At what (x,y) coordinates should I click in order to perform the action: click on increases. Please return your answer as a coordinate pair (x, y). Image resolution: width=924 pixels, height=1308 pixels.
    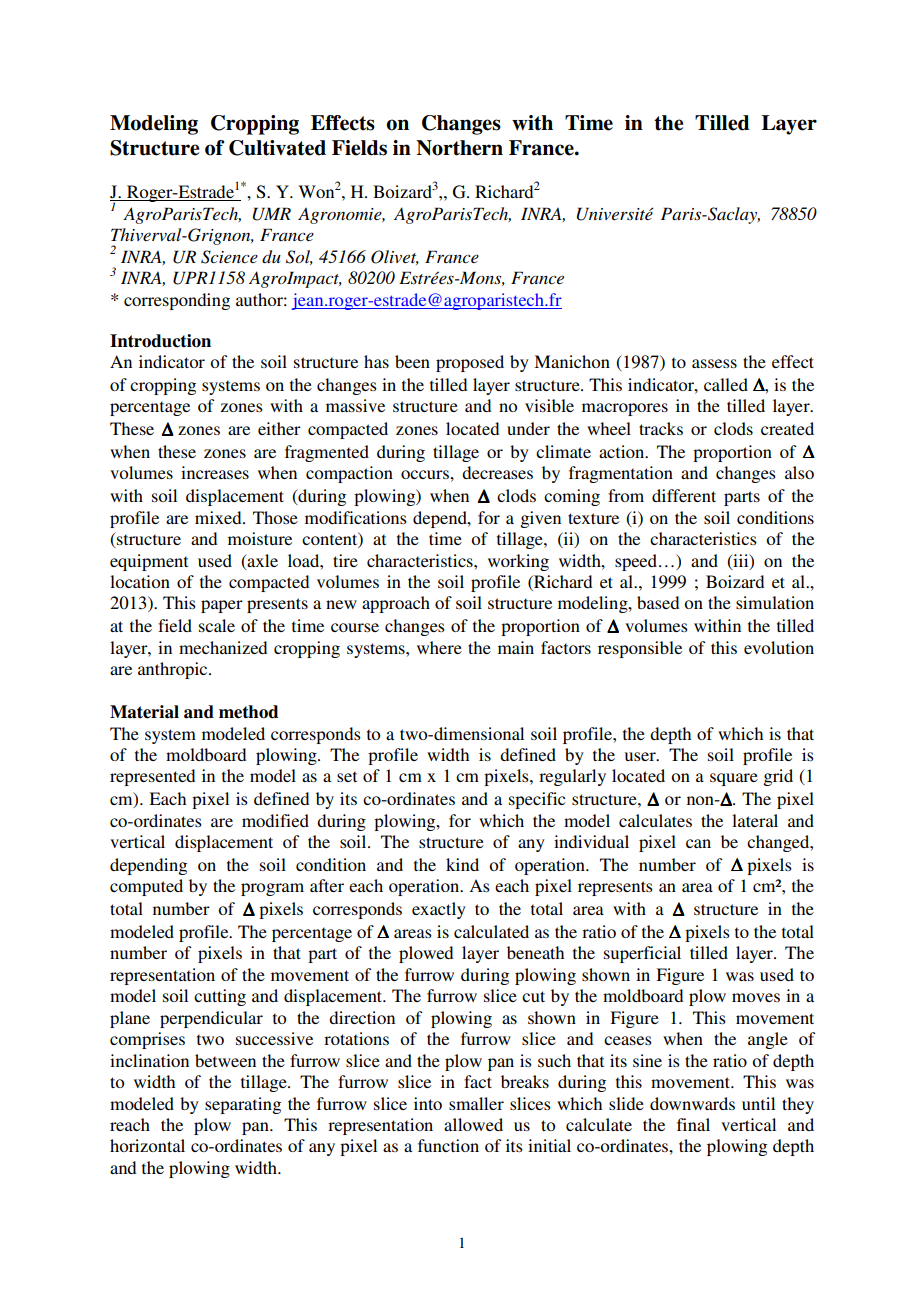
    Looking at the image, I should click on (215, 472).
